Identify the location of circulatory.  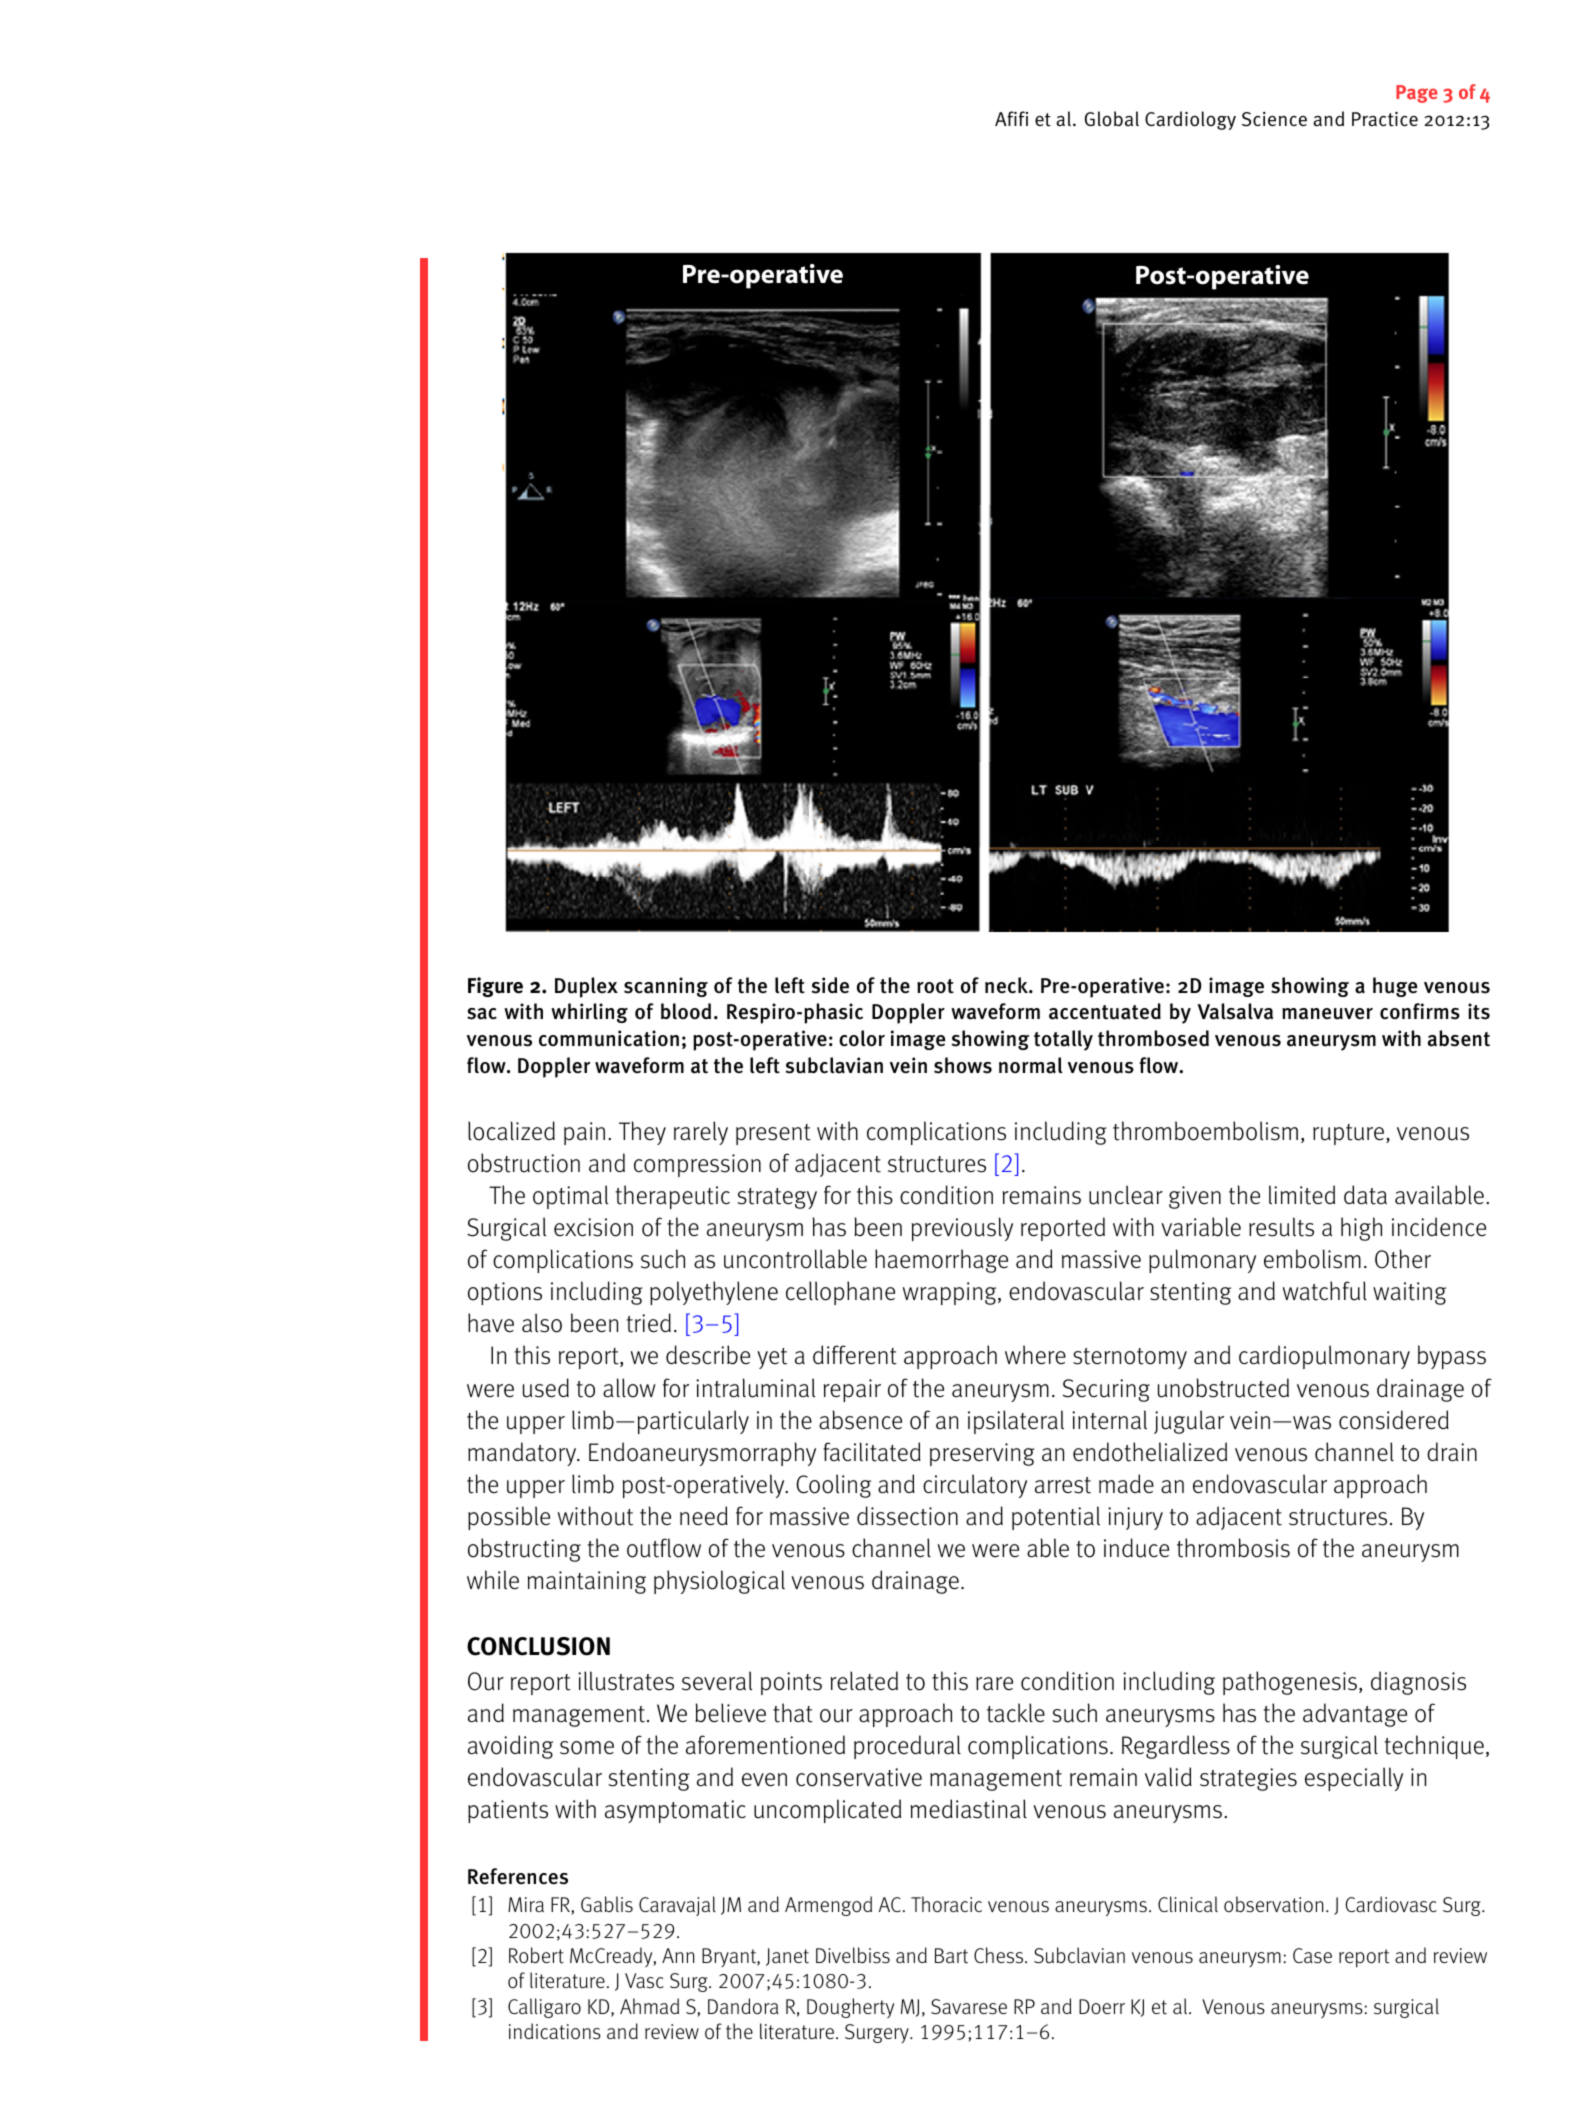
(975, 1486).
